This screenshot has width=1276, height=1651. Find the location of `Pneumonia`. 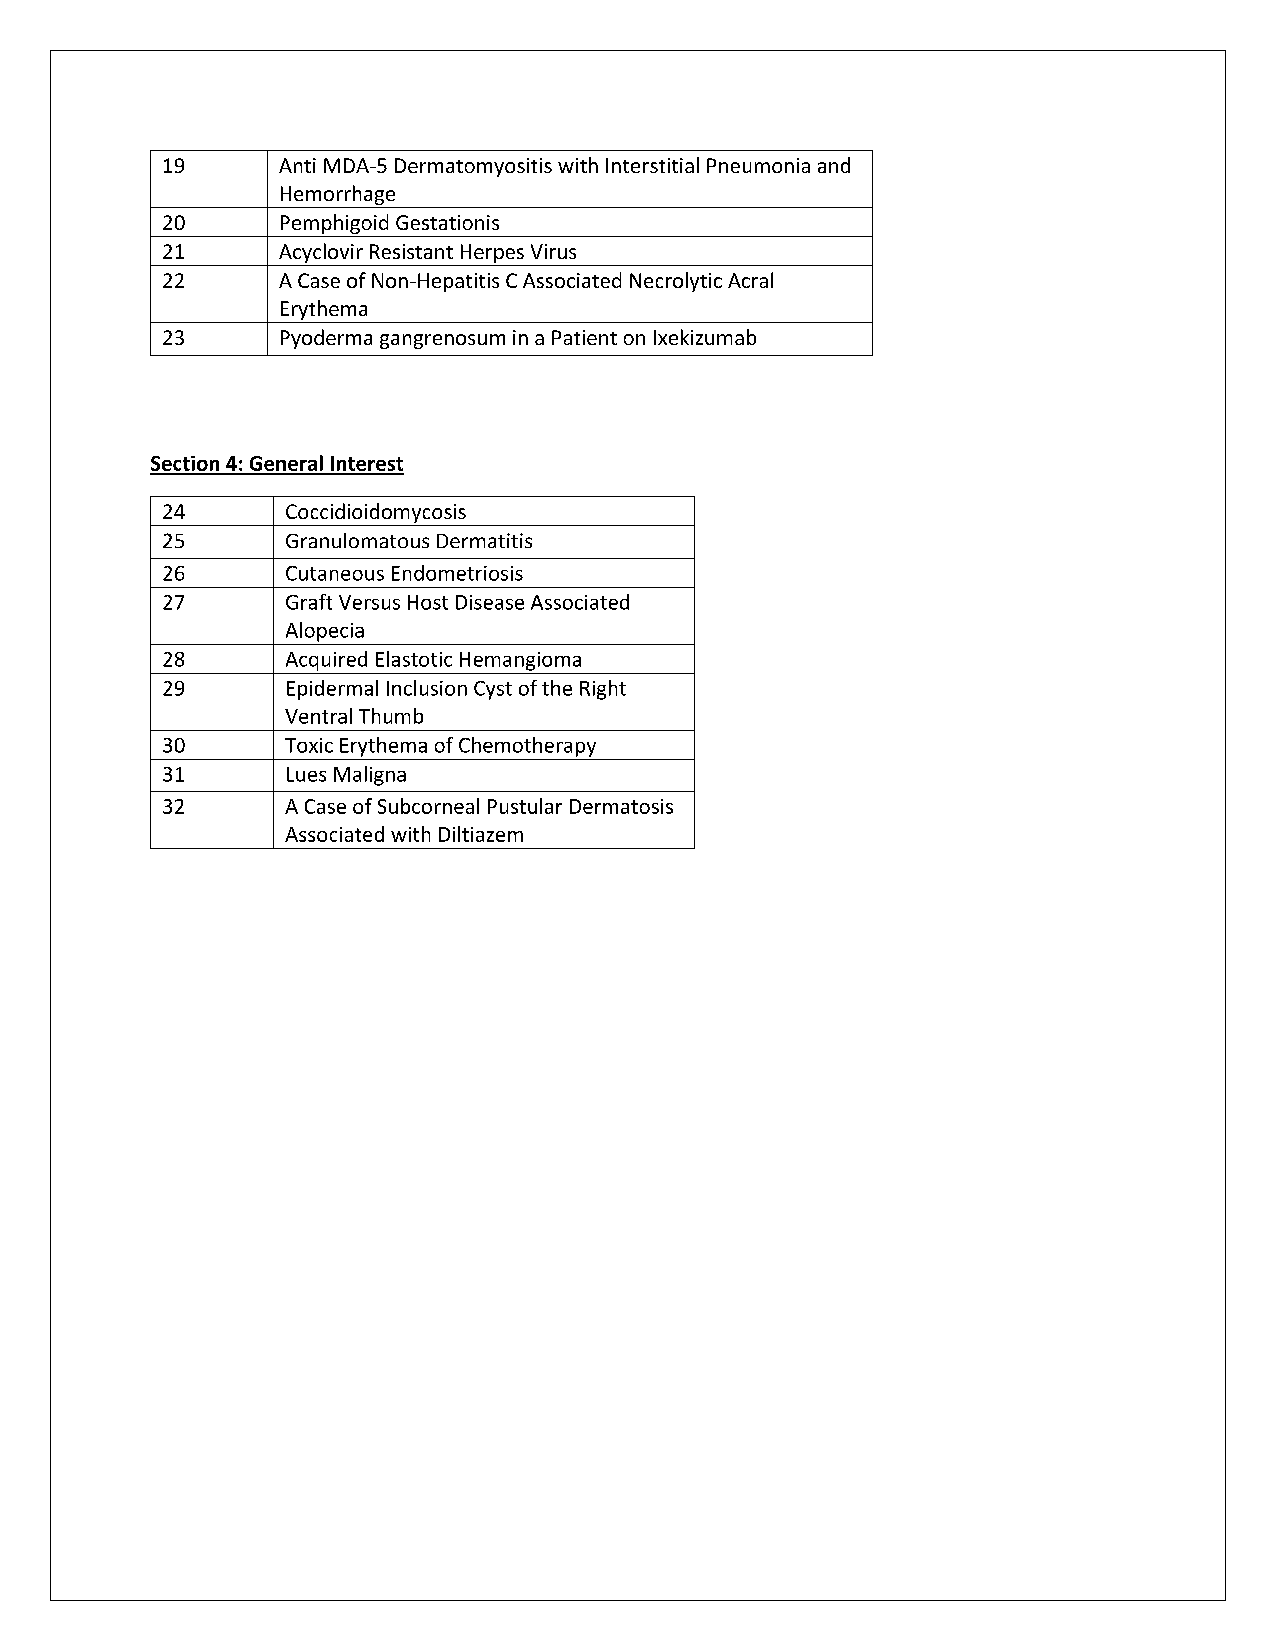

Pneumonia is located at coordinates (758, 165).
